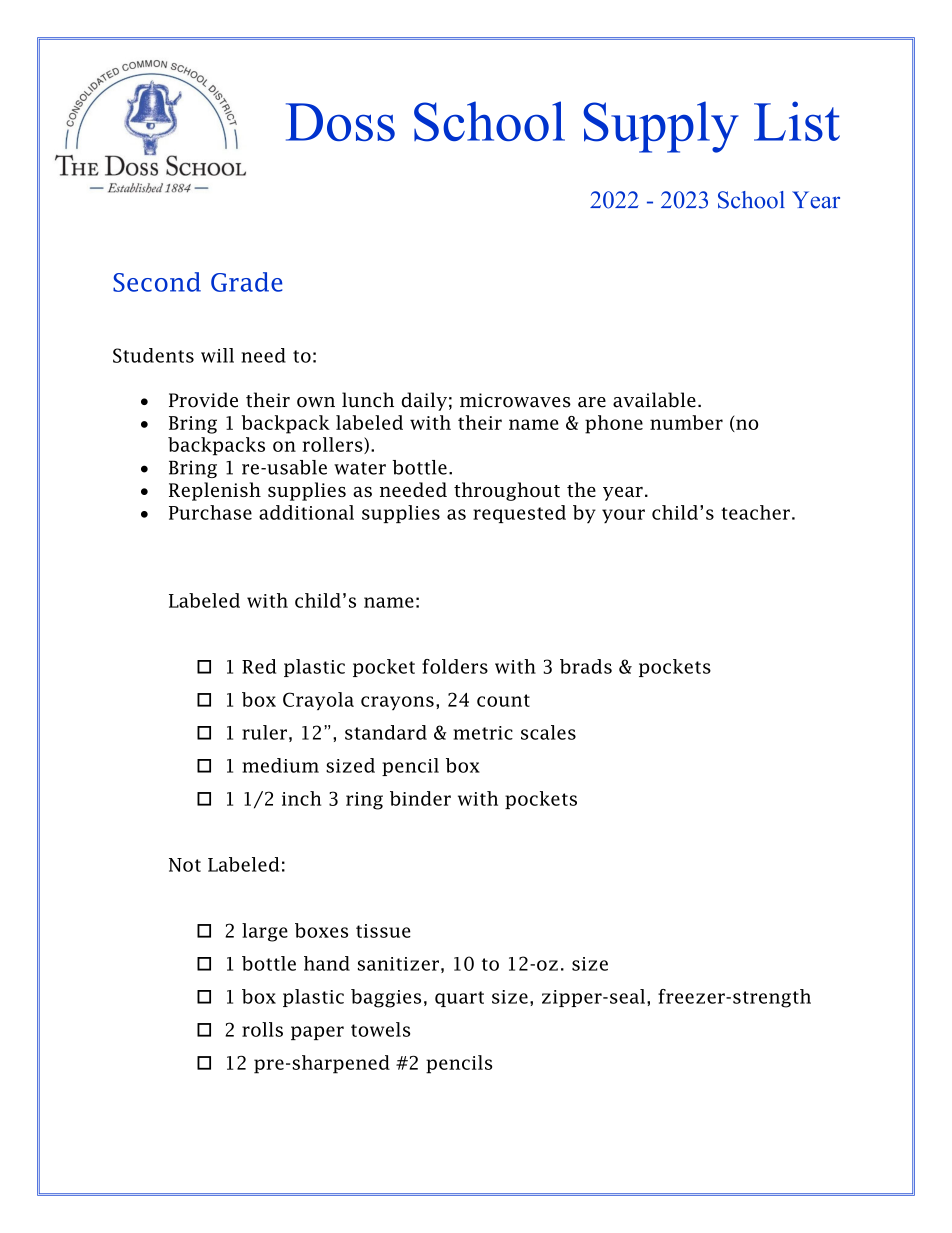 The height and width of the screenshot is (1233, 952). What do you see at coordinates (797, 121) in the screenshot?
I see `List` at bounding box center [797, 121].
